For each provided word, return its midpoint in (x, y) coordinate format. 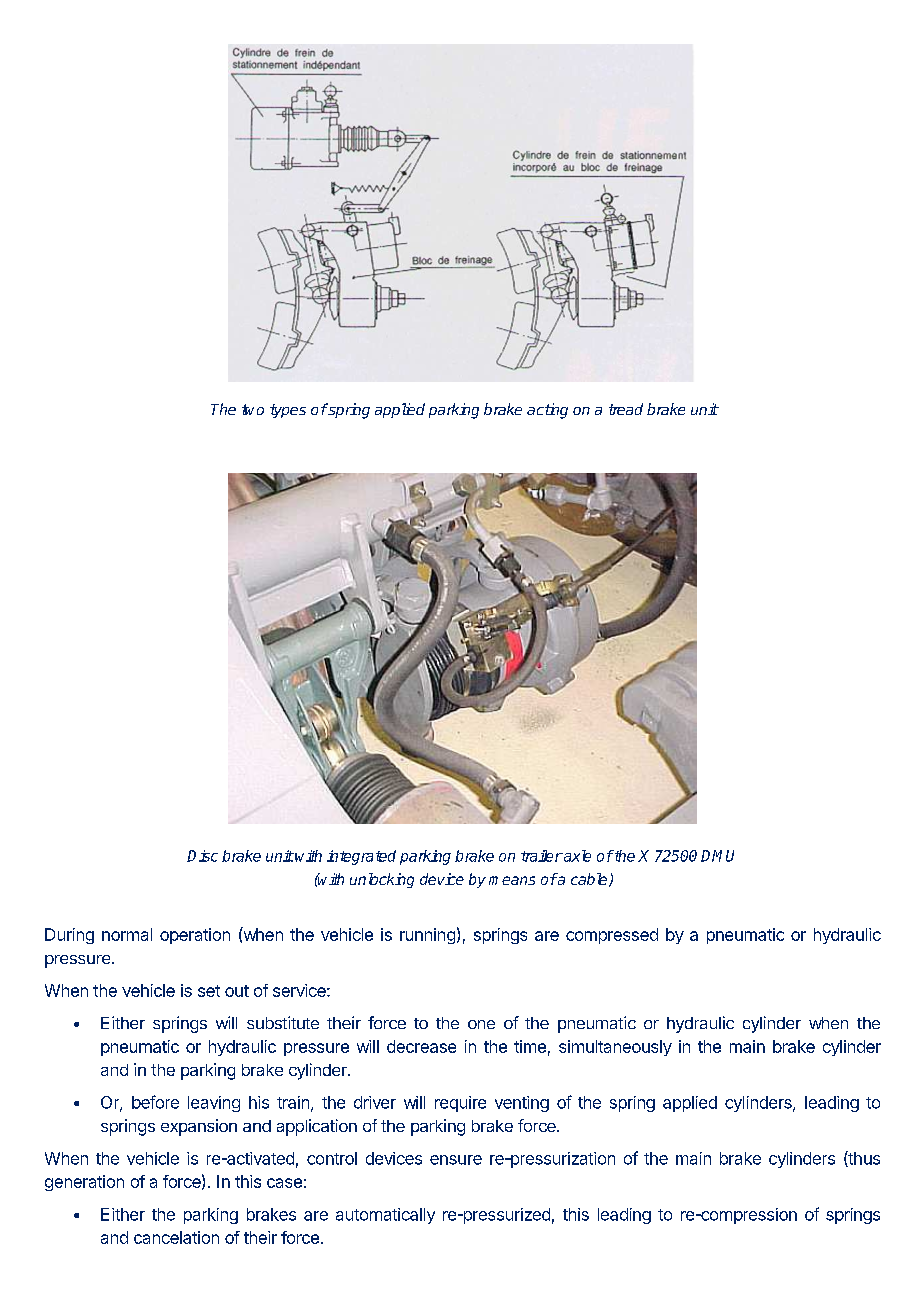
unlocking (382, 880)
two (253, 409)
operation (195, 936)
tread (626, 409)
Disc (202, 856)
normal (127, 934)
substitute (283, 1022)
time (530, 1046)
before (155, 1102)
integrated (361, 857)
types (288, 411)
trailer (542, 856)
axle (576, 856)
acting (547, 411)
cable (590, 880)
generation (84, 1183)
